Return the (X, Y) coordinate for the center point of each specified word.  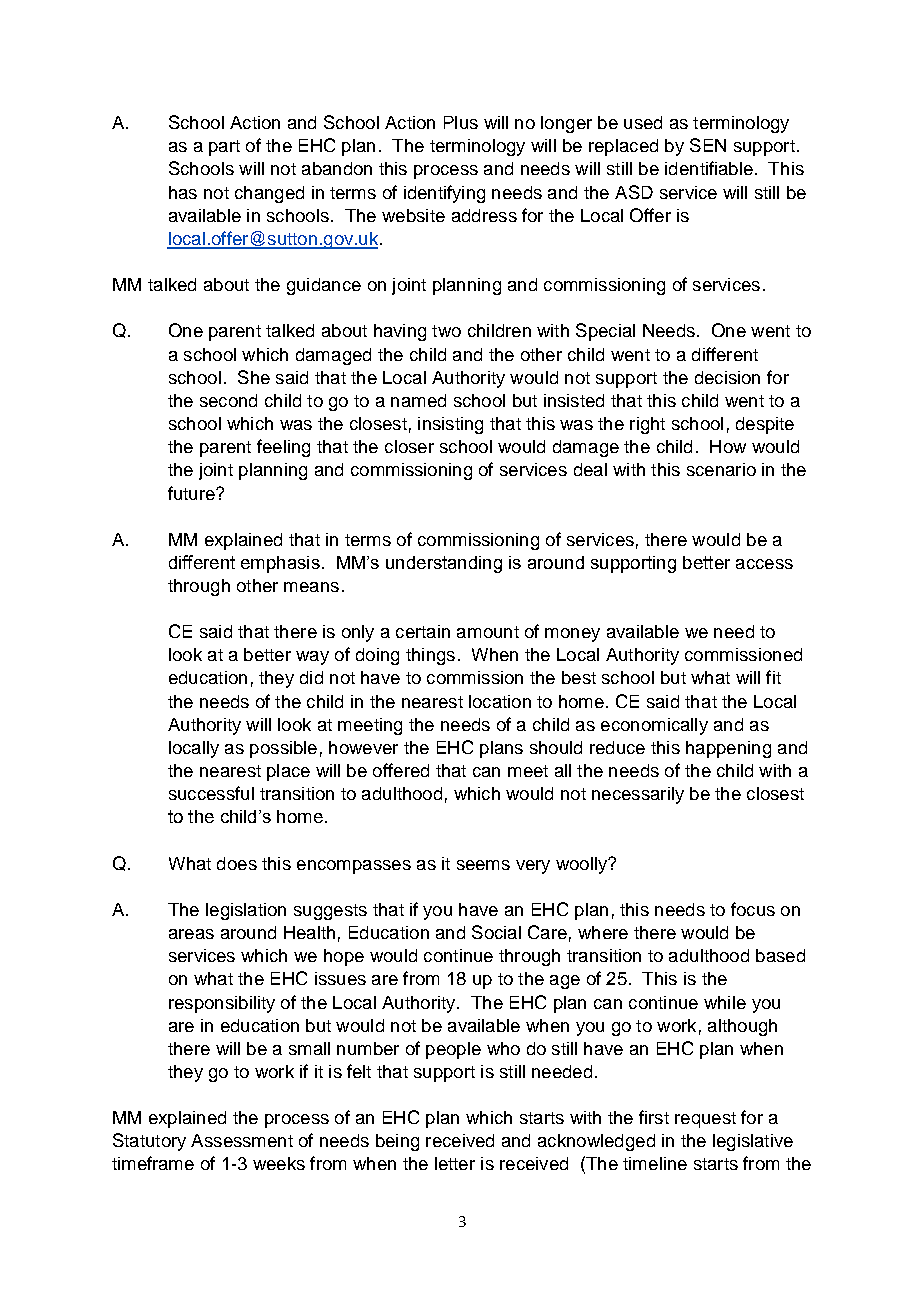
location (500, 701)
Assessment (242, 1140)
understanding (444, 564)
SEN (708, 145)
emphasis (280, 564)
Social (496, 932)
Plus (461, 122)
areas (191, 934)
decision (727, 377)
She (254, 377)
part (224, 148)
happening (728, 749)
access (764, 564)
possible (283, 749)
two (446, 331)
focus (753, 909)
